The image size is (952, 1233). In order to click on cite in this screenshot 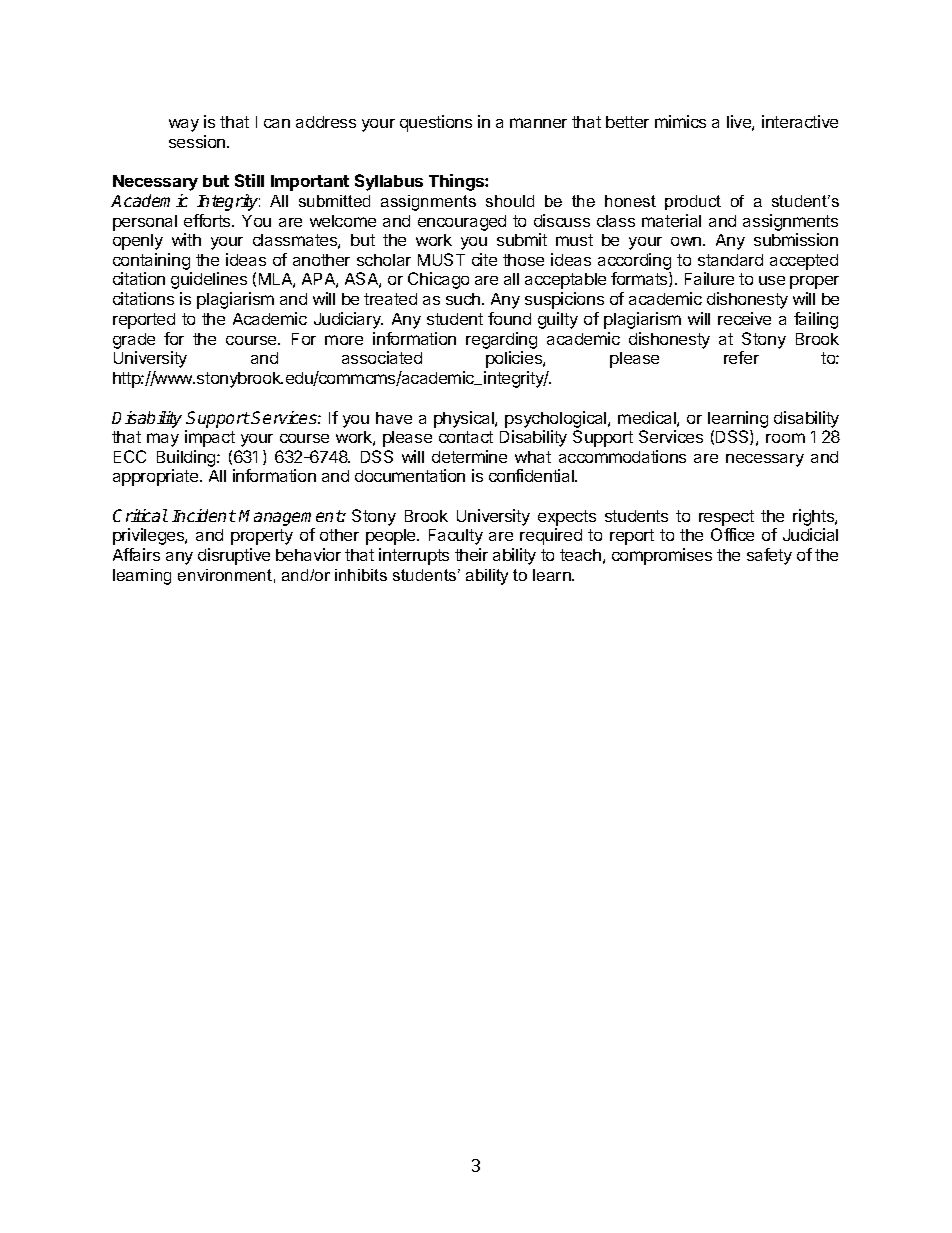, I will do `click(484, 259)`.
